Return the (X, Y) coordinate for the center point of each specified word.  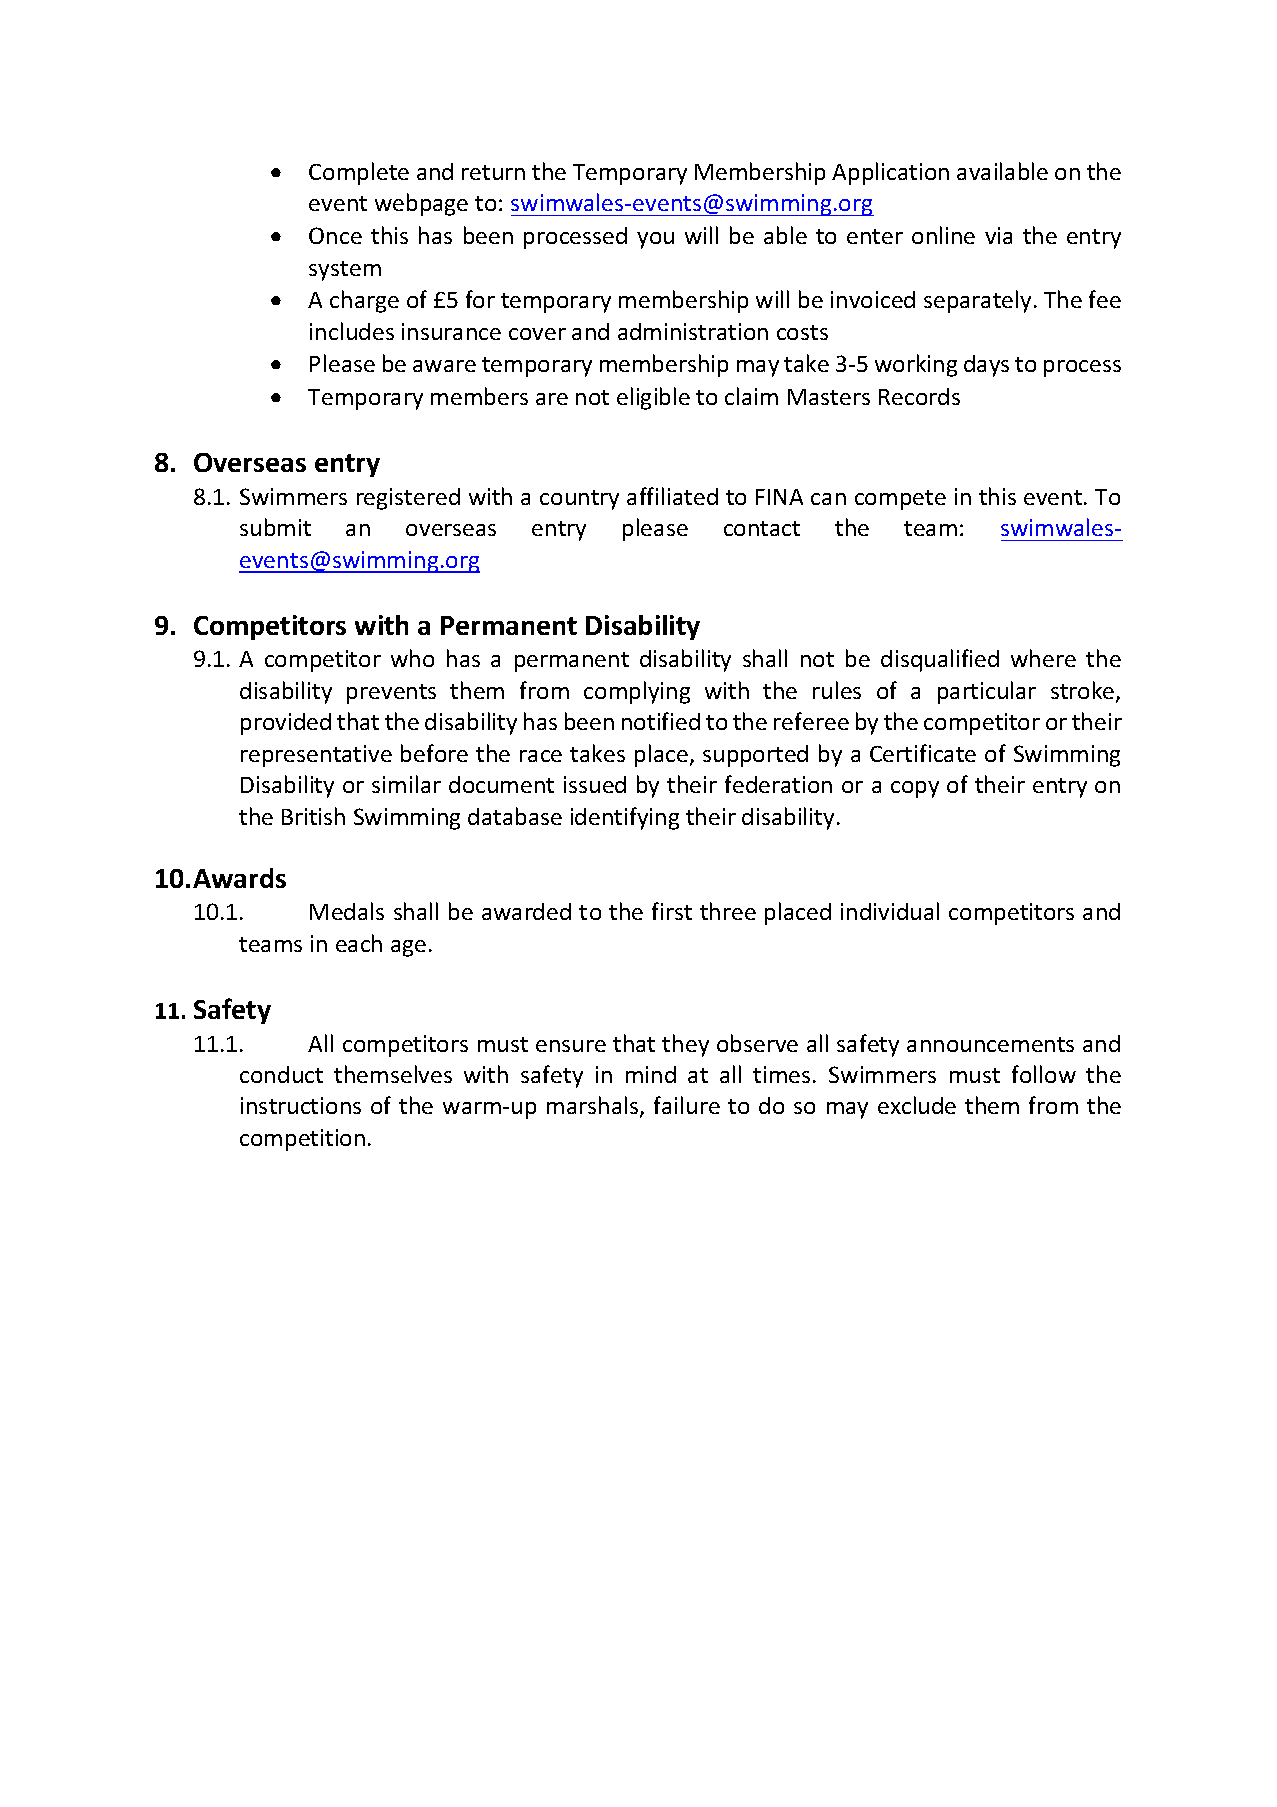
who (412, 658)
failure (687, 1105)
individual (890, 911)
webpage (421, 204)
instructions (301, 1105)
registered (408, 499)
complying (637, 692)
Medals (347, 911)
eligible (653, 398)
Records (919, 396)
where (1043, 658)
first (672, 911)
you (655, 240)
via (998, 235)
